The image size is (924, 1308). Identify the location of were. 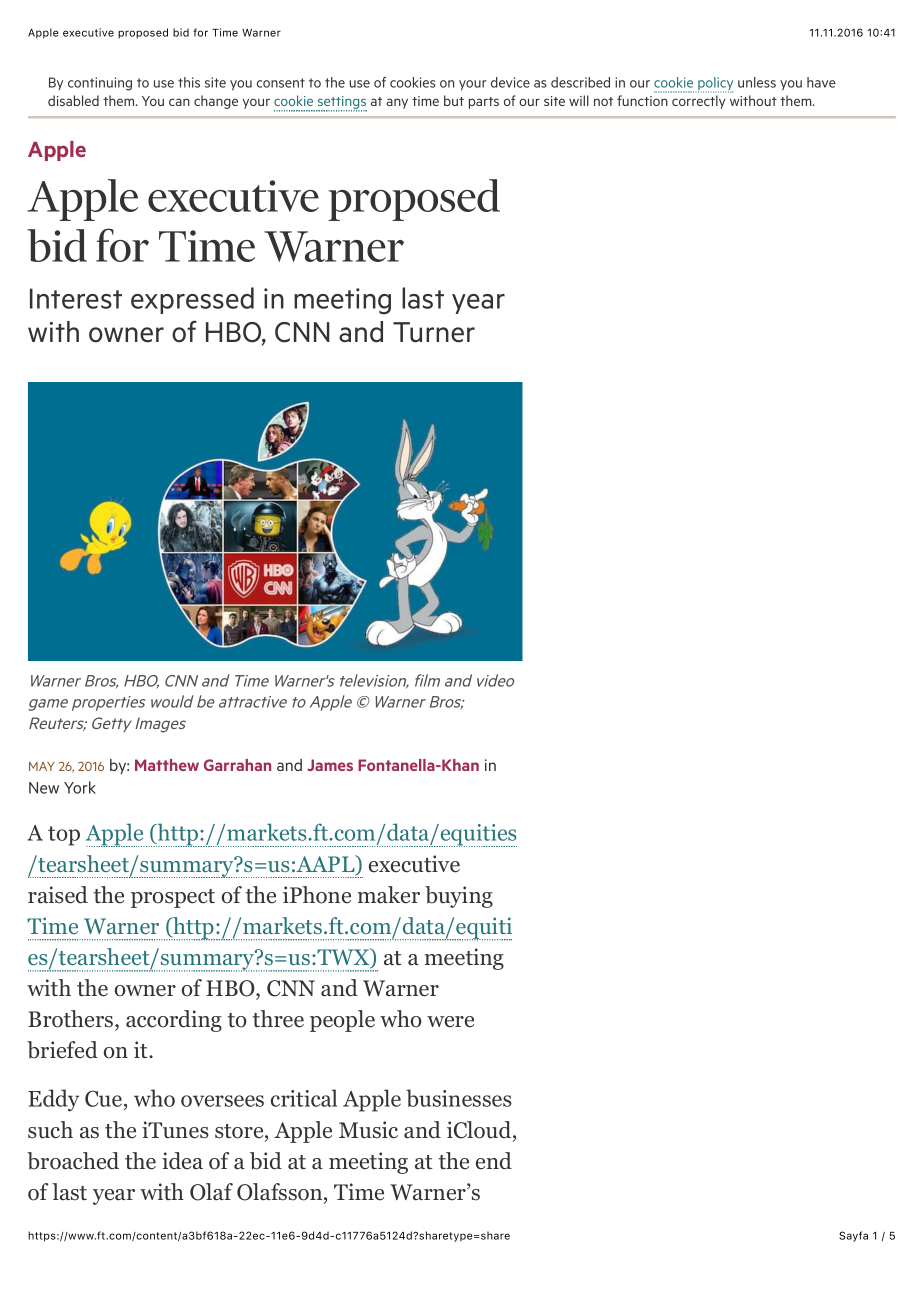
(450, 1022).
